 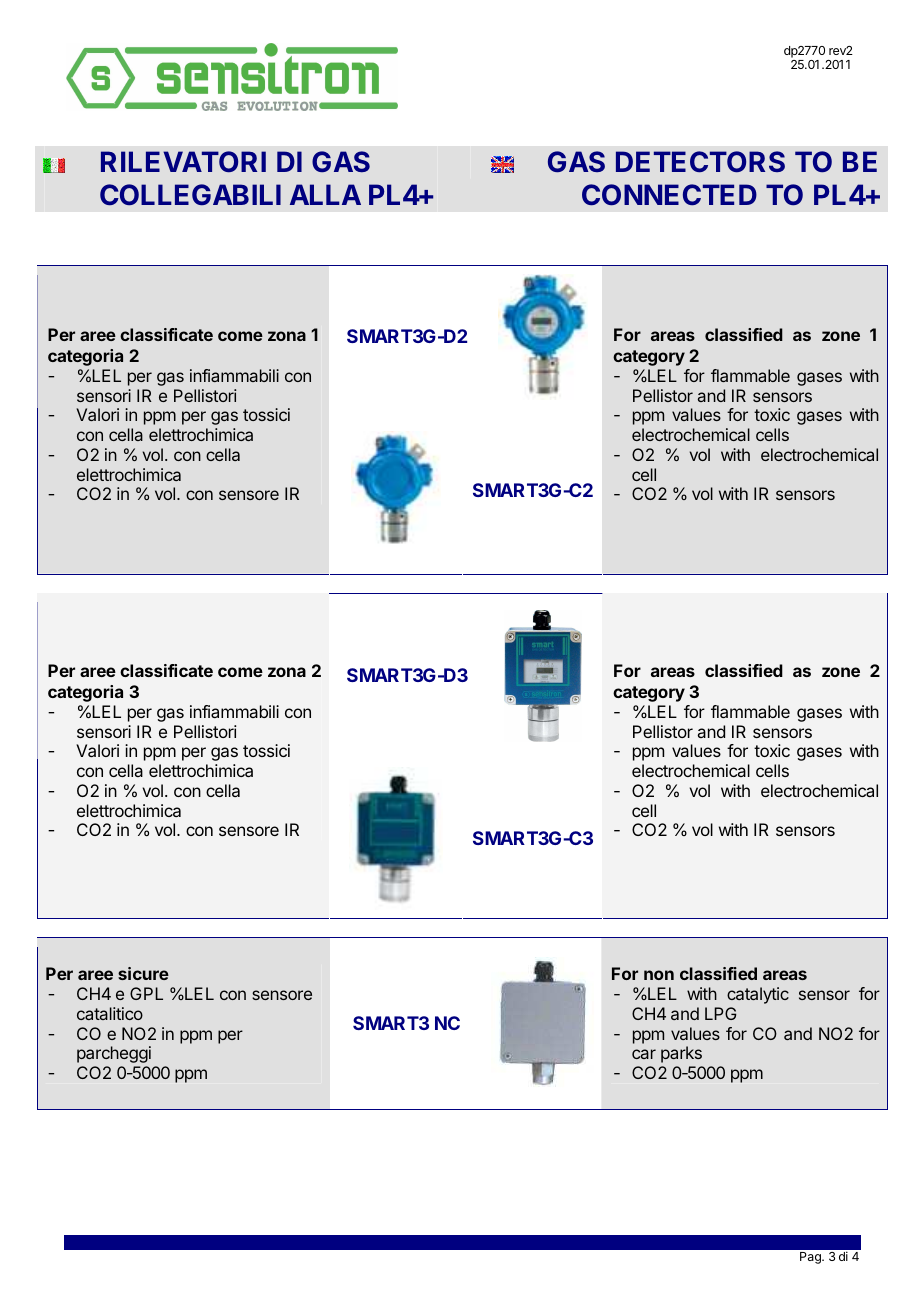 What do you see at coordinates (644, 1054) in the page?
I see `car` at bounding box center [644, 1054].
